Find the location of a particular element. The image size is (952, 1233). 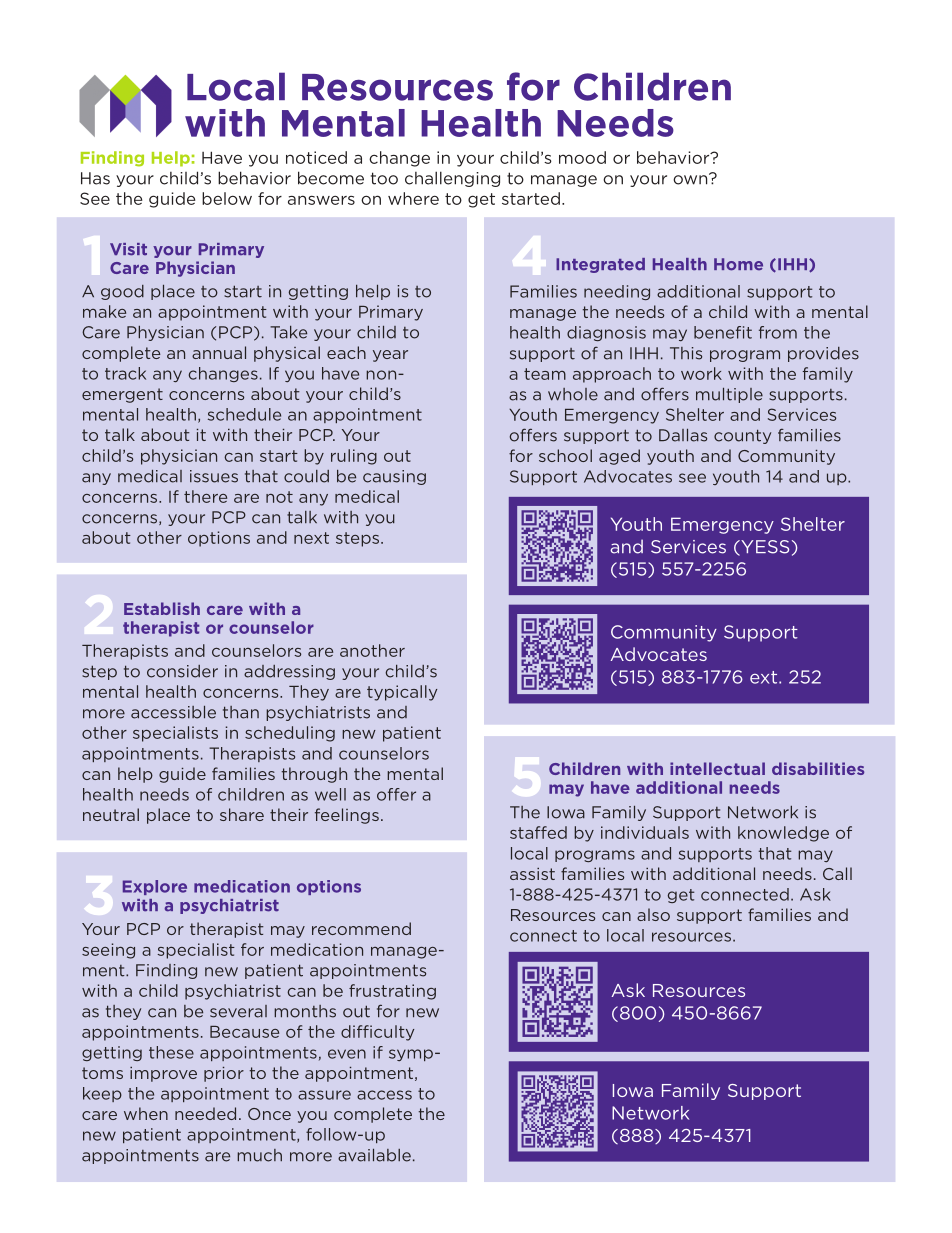

challenging is located at coordinates (452, 179).
